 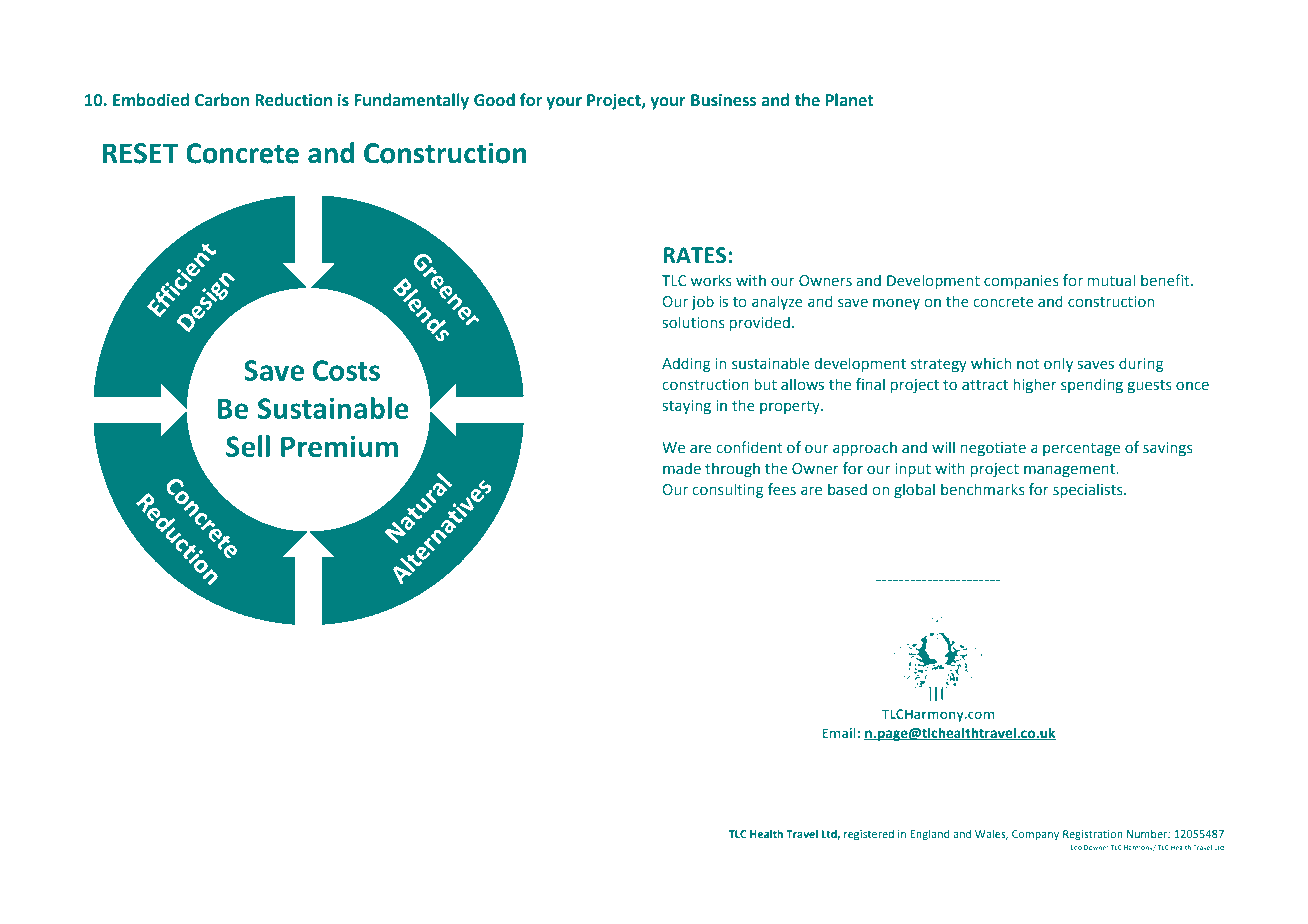 I want to click on Business, so click(x=724, y=100).
